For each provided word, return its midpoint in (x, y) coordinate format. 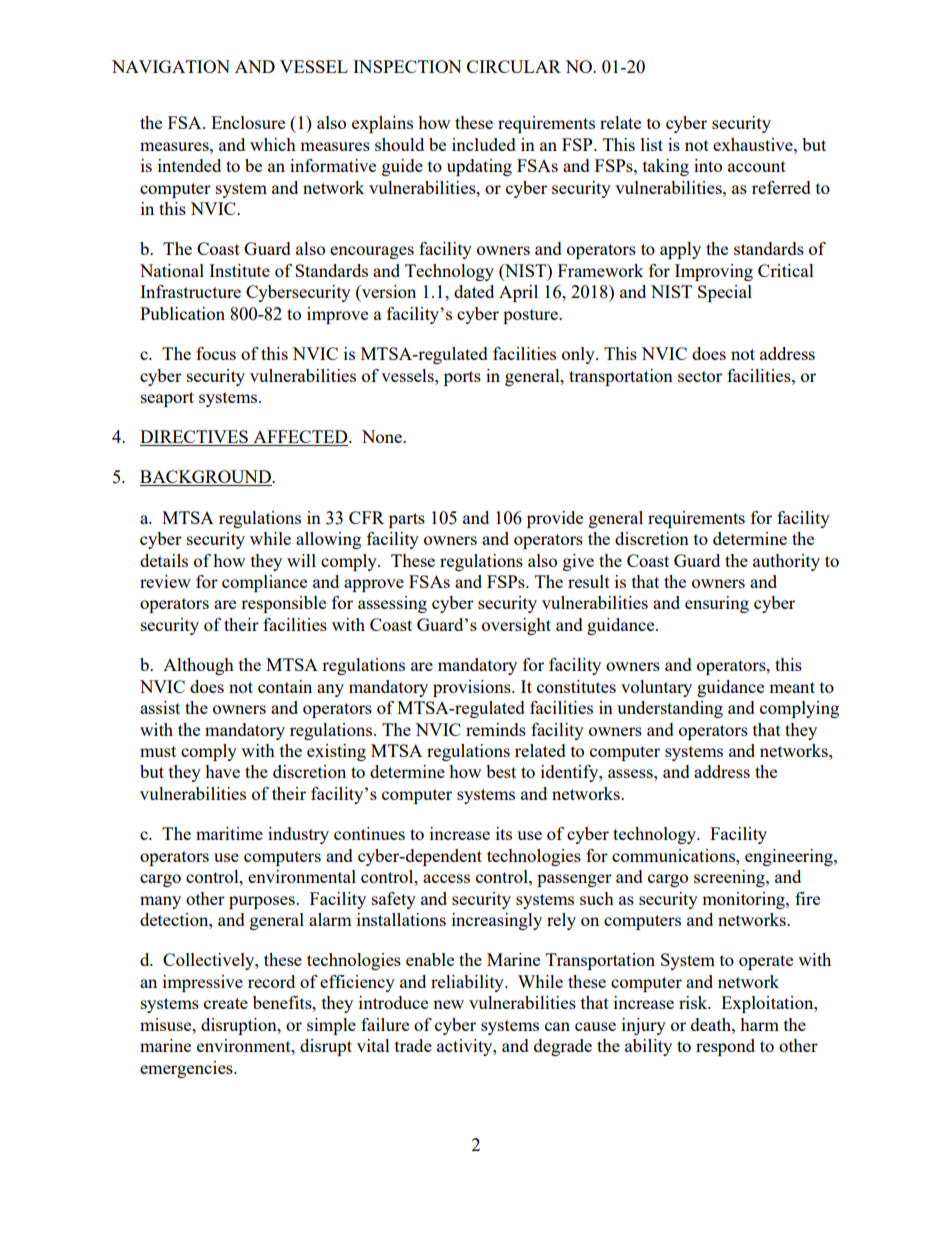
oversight (516, 626)
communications (674, 855)
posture (531, 316)
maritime (229, 833)
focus (216, 353)
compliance (264, 583)
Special (725, 293)
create (226, 1003)
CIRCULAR (514, 66)
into (708, 165)
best (501, 771)
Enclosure (248, 122)
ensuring (717, 604)
